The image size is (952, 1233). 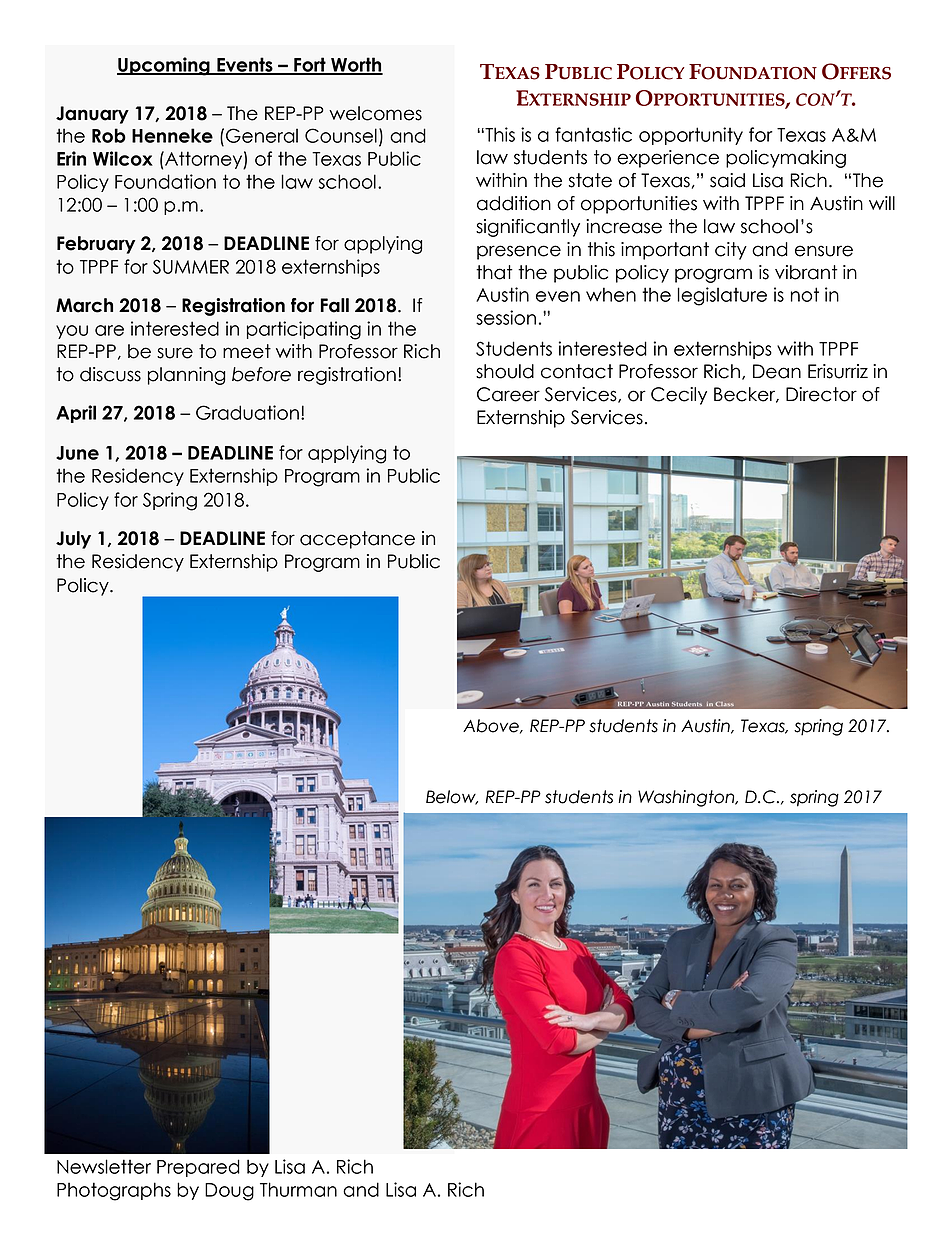 I want to click on Upcoming, so click(x=164, y=66).
